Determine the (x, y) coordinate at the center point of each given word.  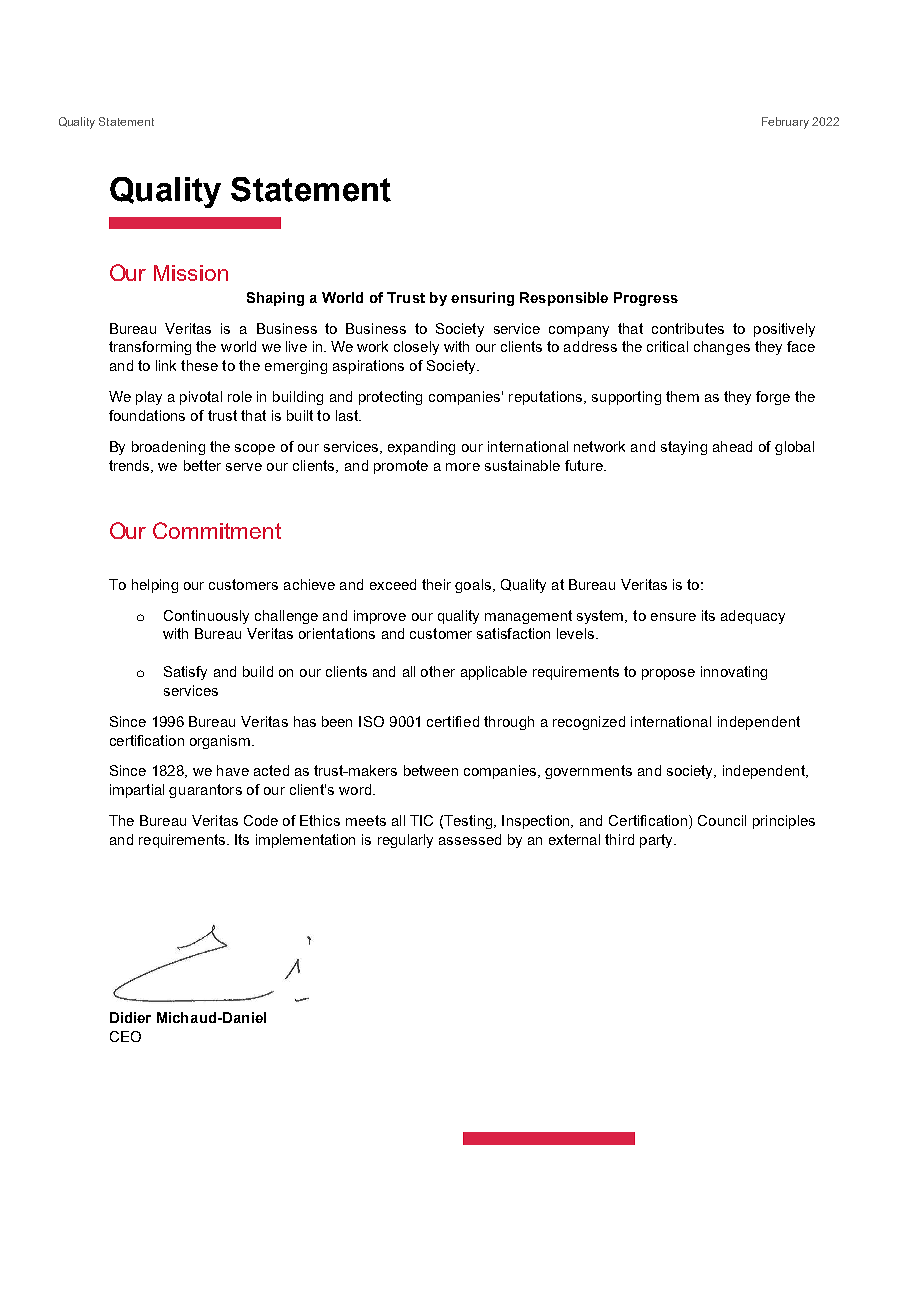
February (785, 123)
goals (473, 586)
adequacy (753, 617)
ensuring (482, 299)
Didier (130, 1017)
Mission (191, 273)
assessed (470, 839)
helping (155, 586)
